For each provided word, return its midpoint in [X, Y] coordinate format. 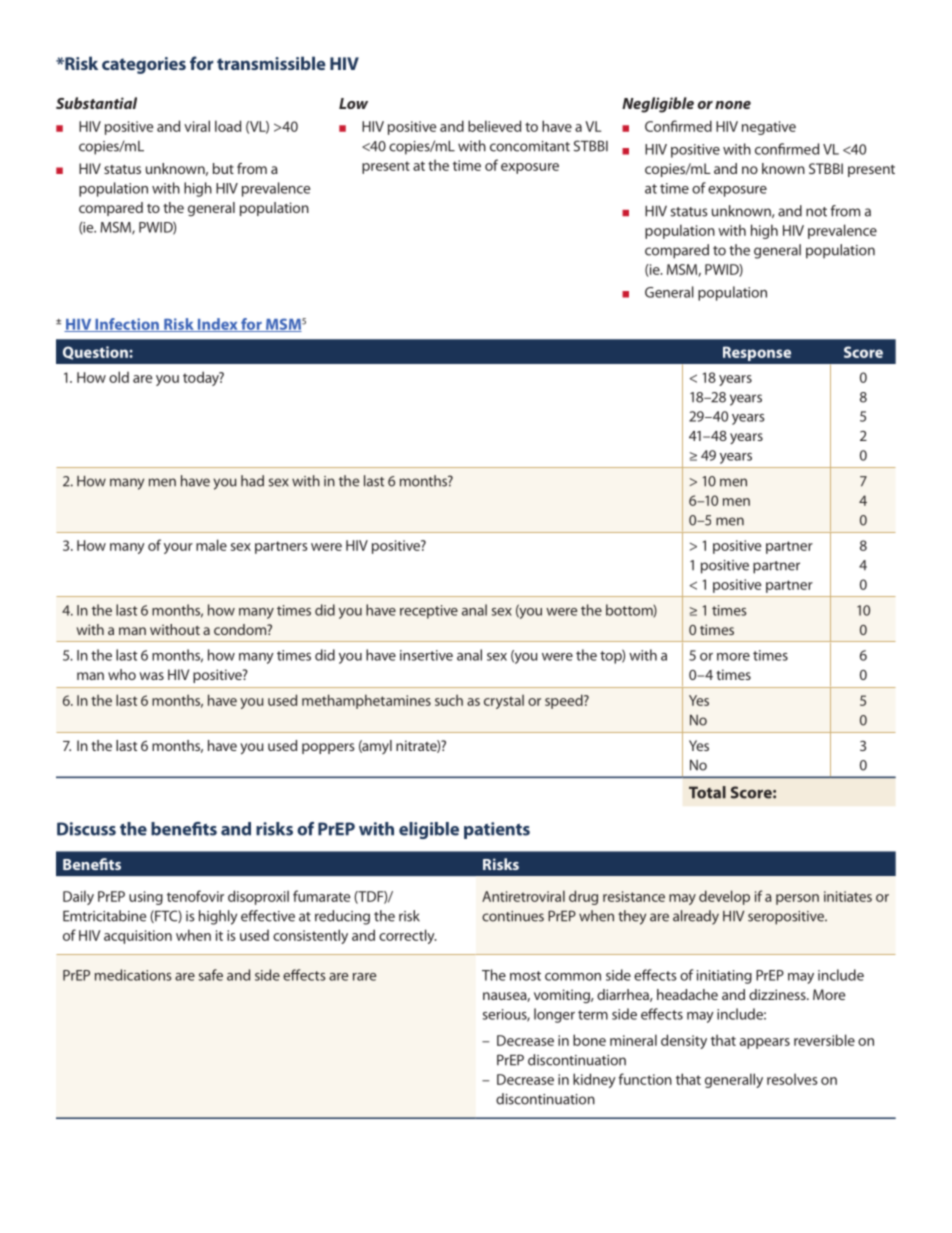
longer [554, 1015]
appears [765, 1043]
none [733, 105]
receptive [429, 612]
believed [494, 126]
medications [133, 975]
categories [144, 65]
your [178, 548]
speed [565, 701]
